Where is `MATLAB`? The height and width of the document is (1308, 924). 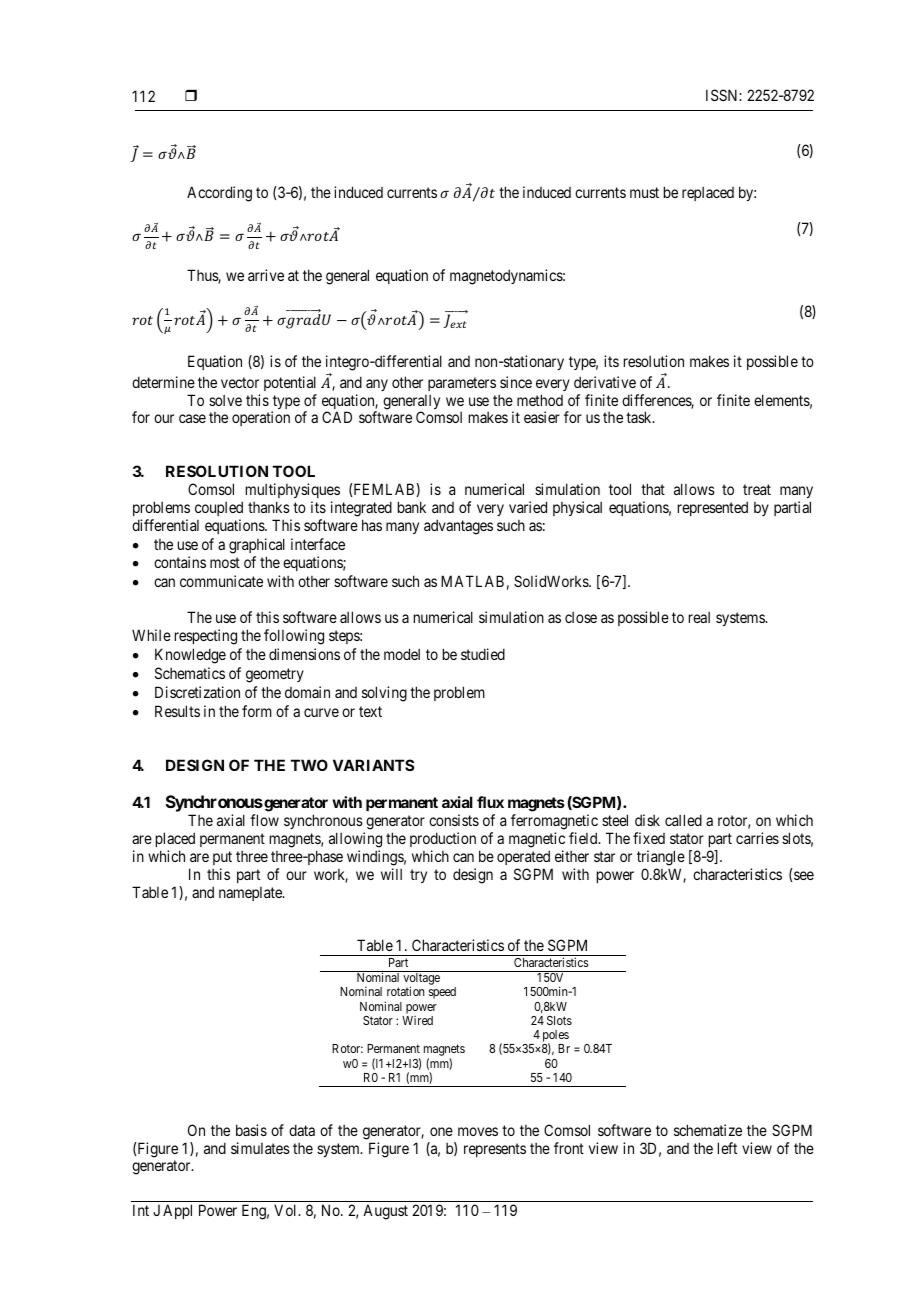 MATLAB is located at coordinates (472, 581).
